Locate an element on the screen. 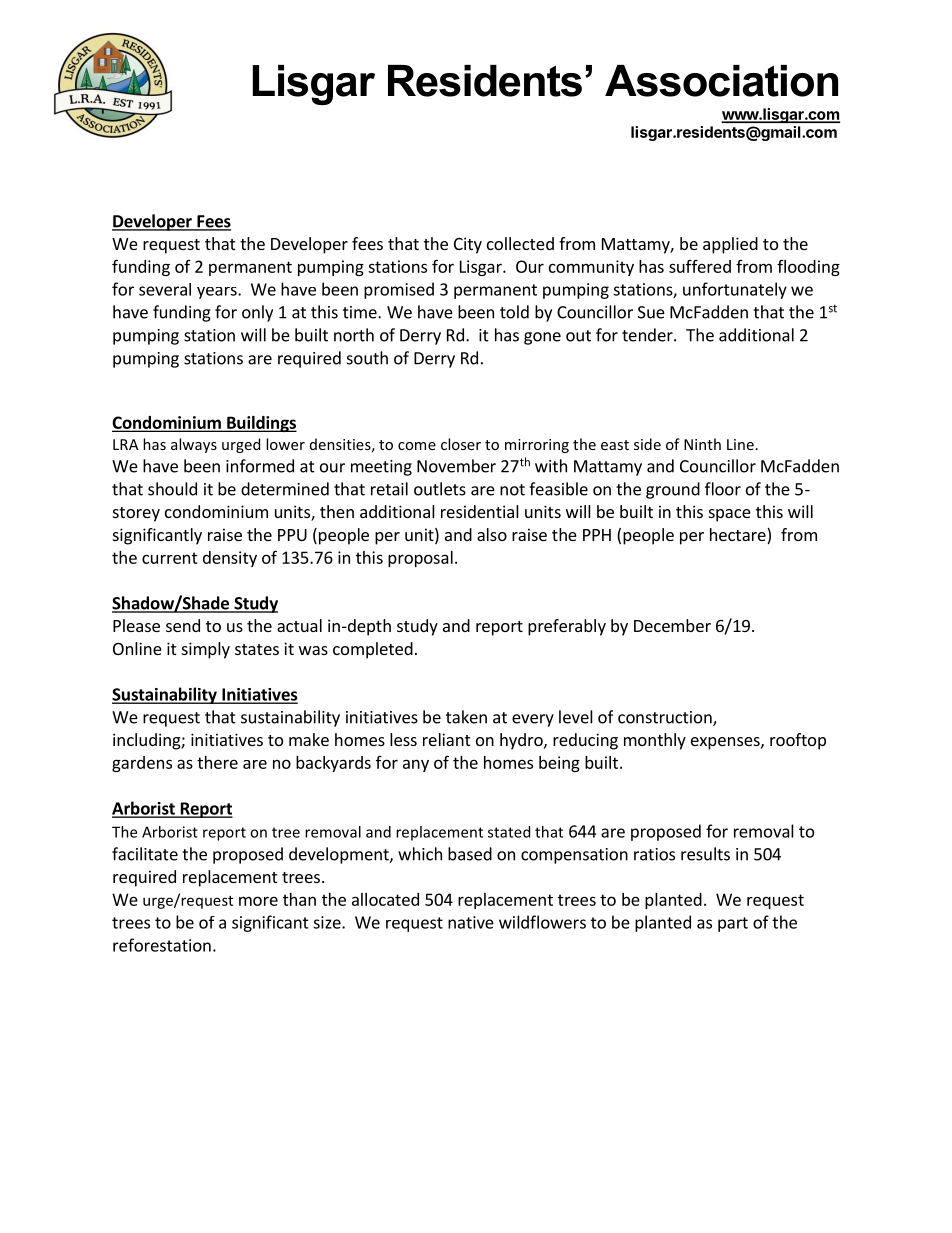  native is located at coordinates (471, 922).
